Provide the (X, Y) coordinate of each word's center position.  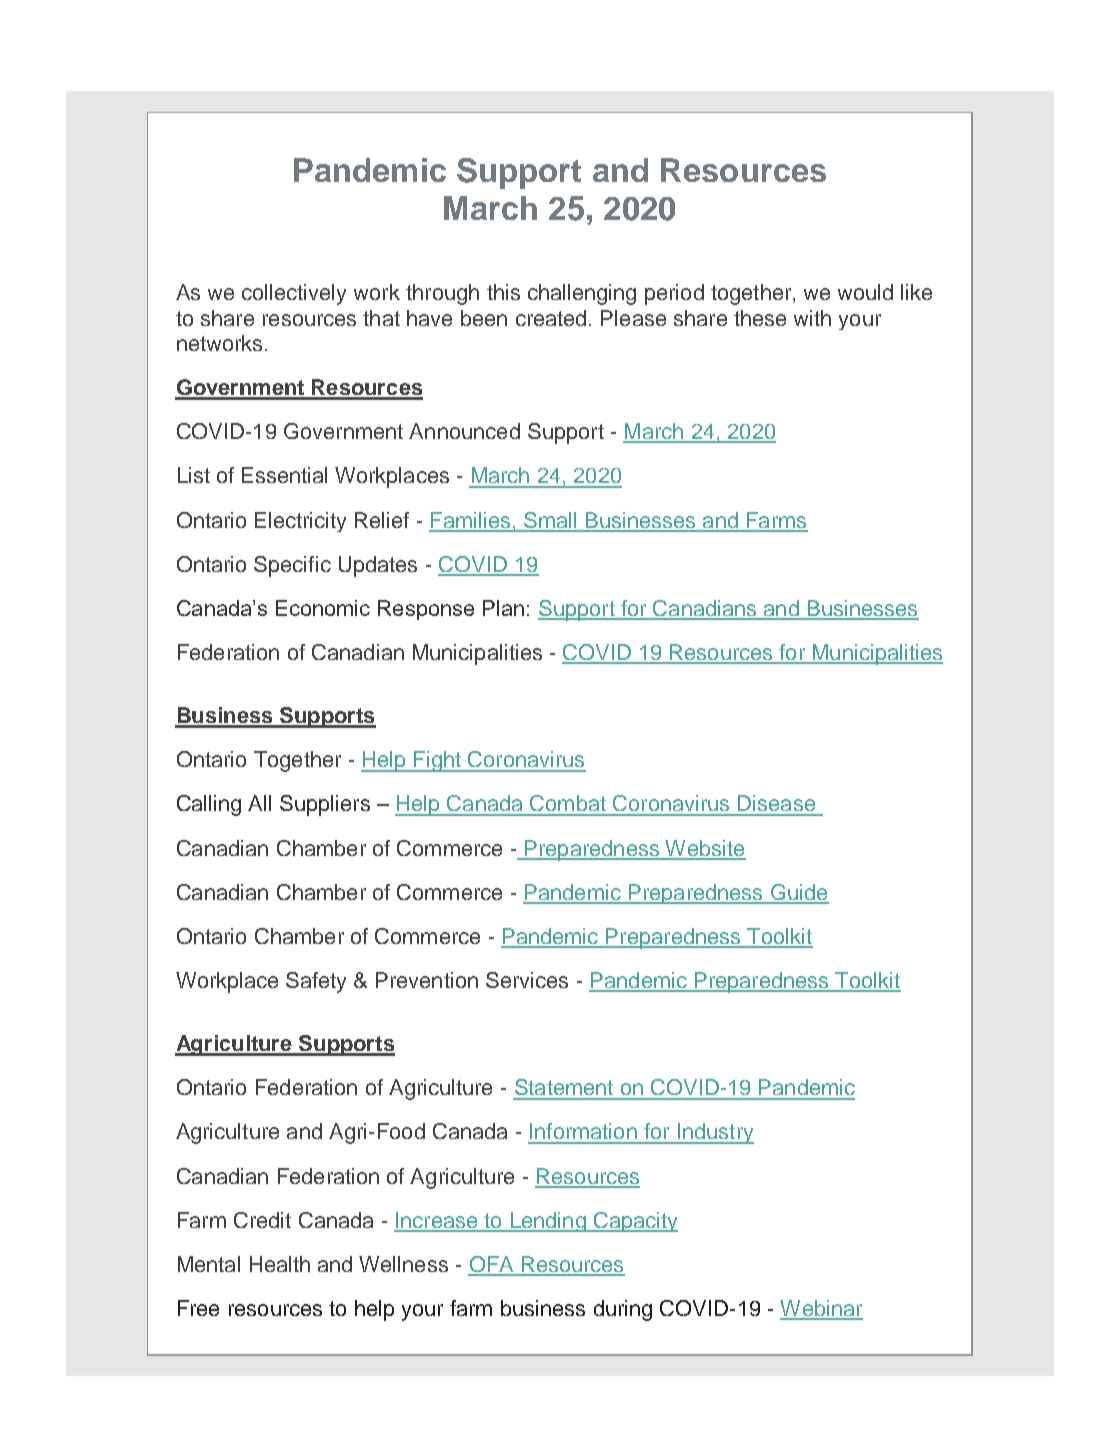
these (760, 318)
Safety (316, 982)
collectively (294, 294)
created (551, 318)
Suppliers (325, 805)
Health (280, 1264)
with (812, 318)
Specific (292, 566)
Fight (437, 761)
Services (527, 980)
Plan (503, 608)
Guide (798, 893)
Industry (714, 1133)
